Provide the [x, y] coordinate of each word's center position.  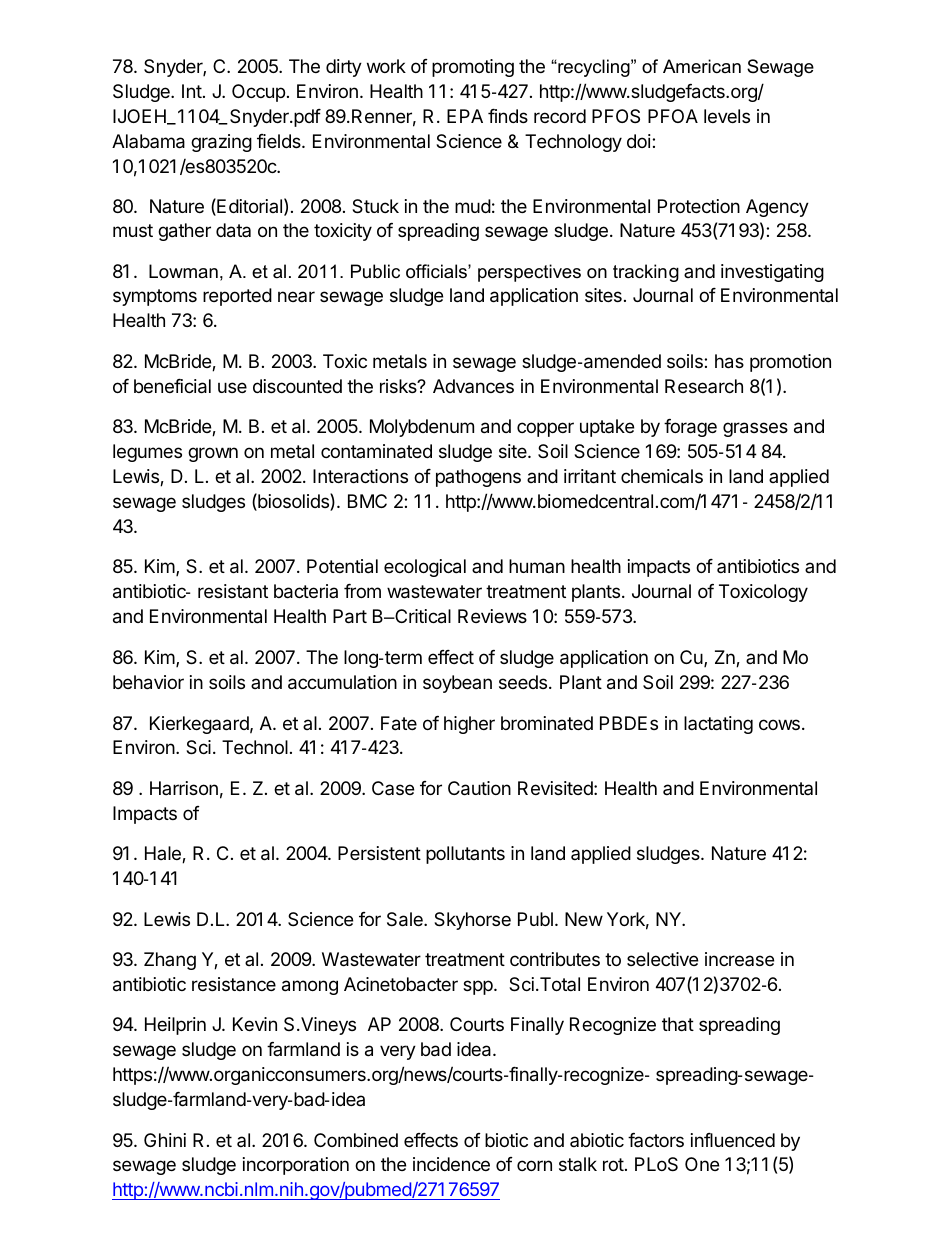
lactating [718, 725]
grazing [221, 143]
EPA [465, 116]
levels [727, 116]
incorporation [296, 1166]
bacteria [306, 591]
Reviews [492, 616]
